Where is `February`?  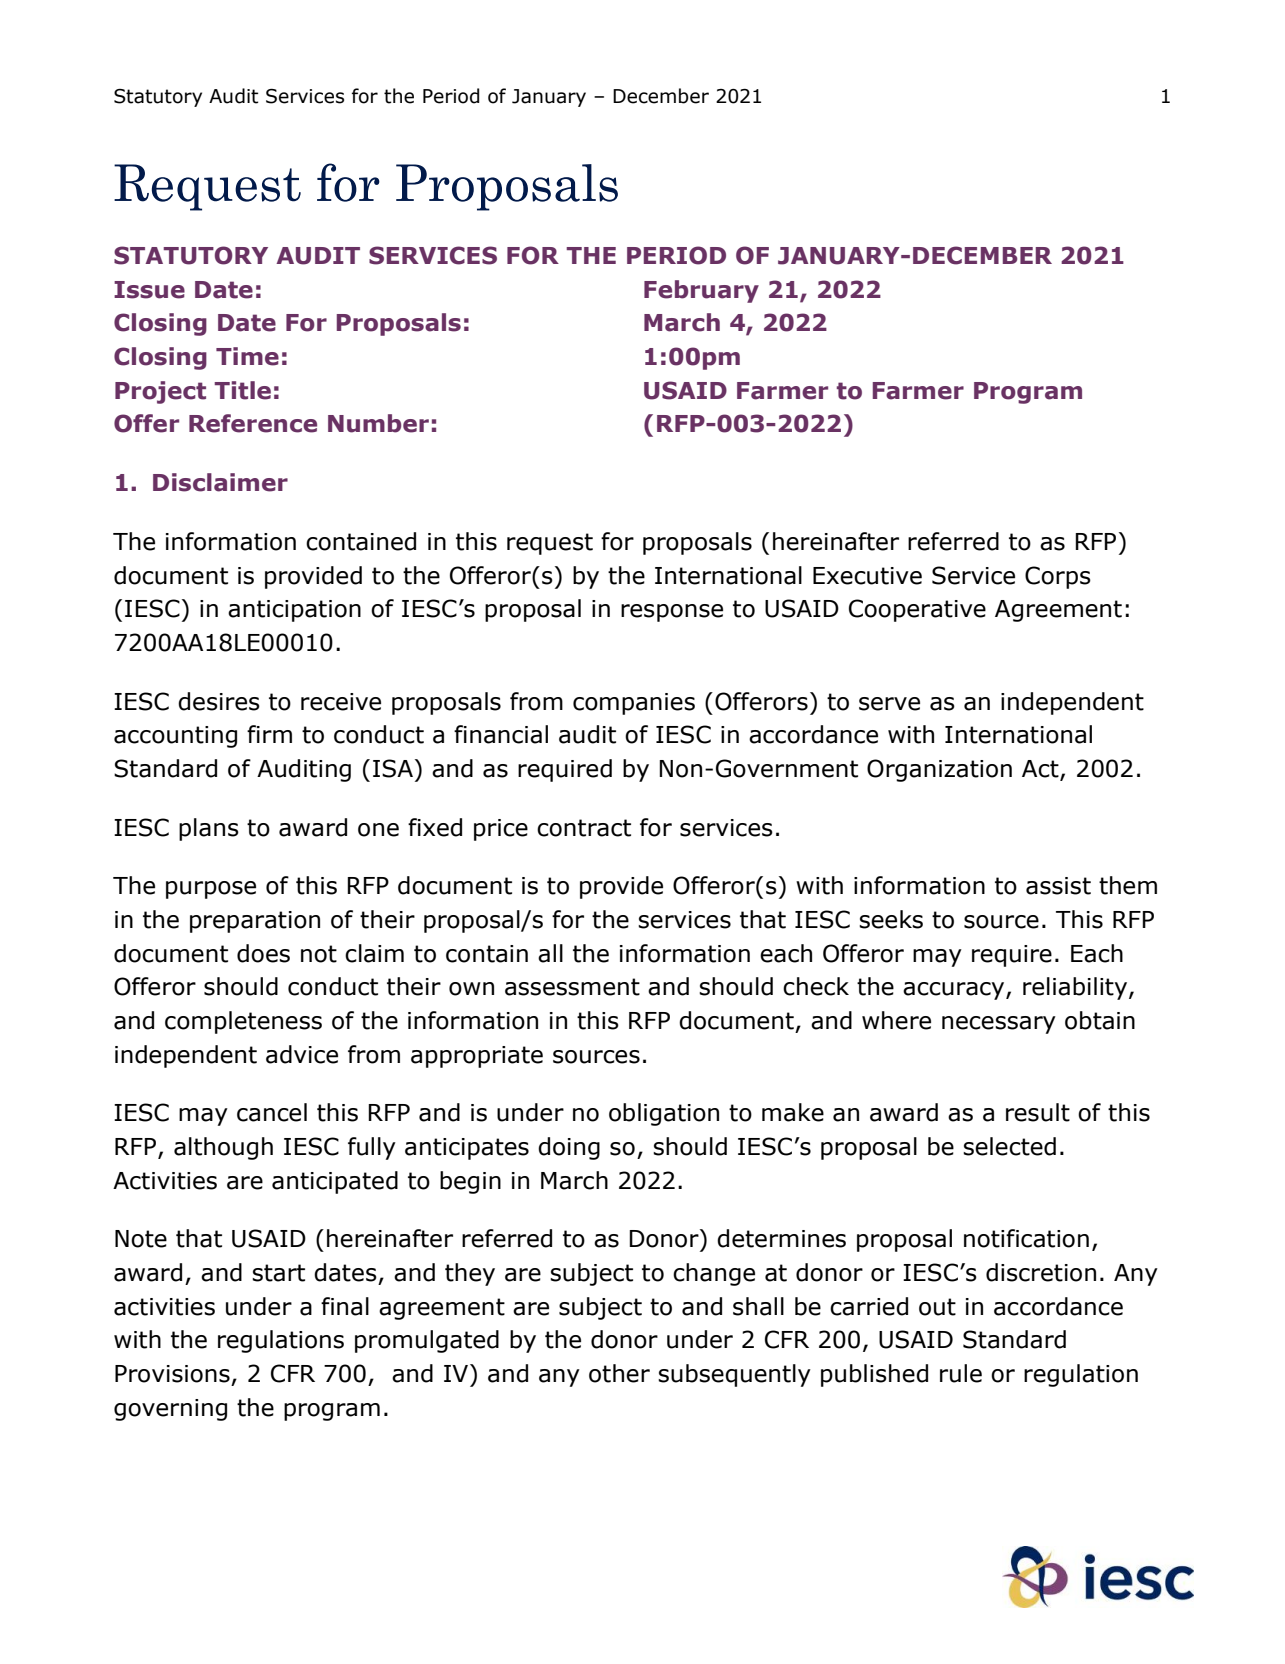 February is located at coordinates (701, 291).
